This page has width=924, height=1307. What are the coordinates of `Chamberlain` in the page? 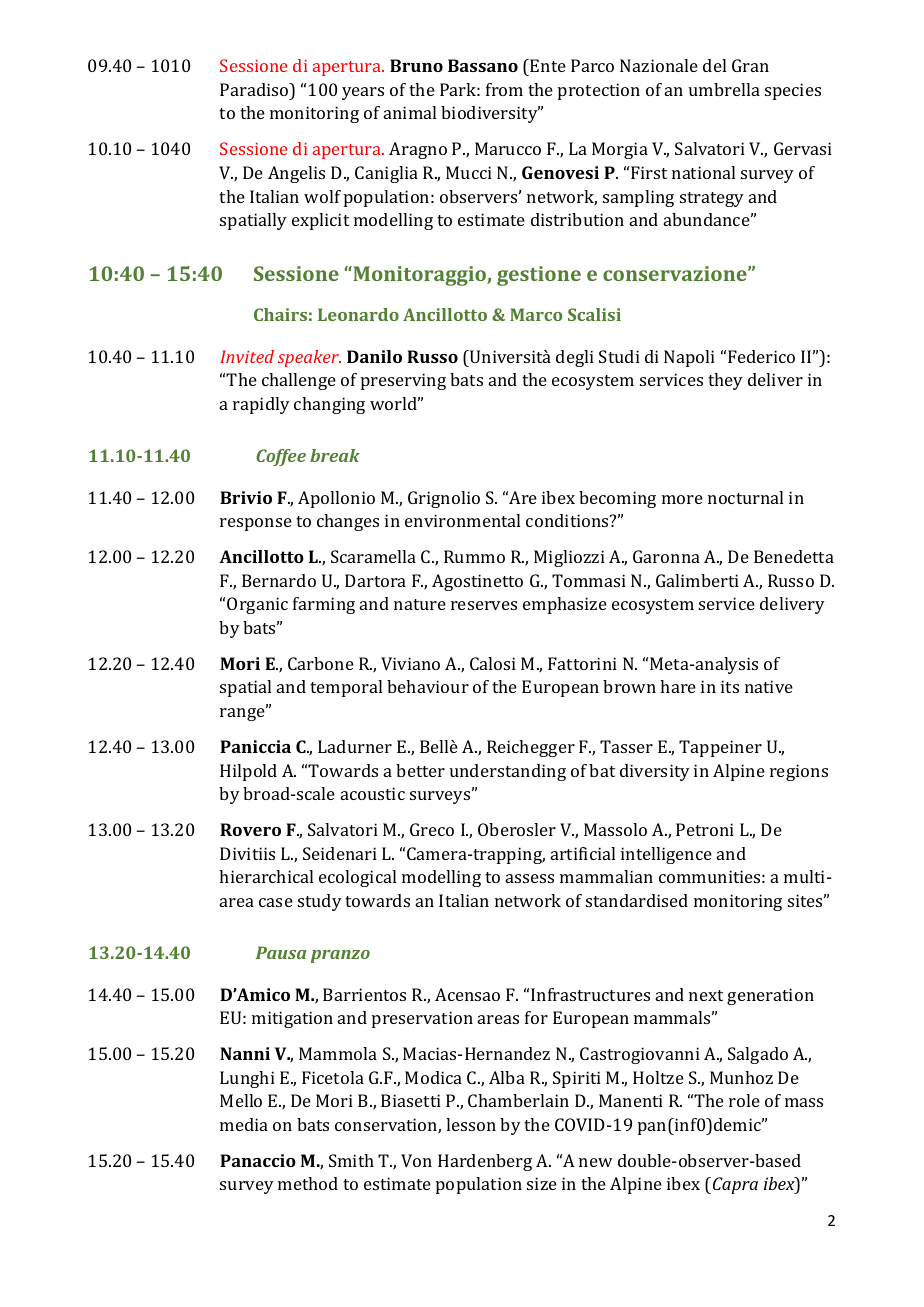 It's located at (518, 1100).
